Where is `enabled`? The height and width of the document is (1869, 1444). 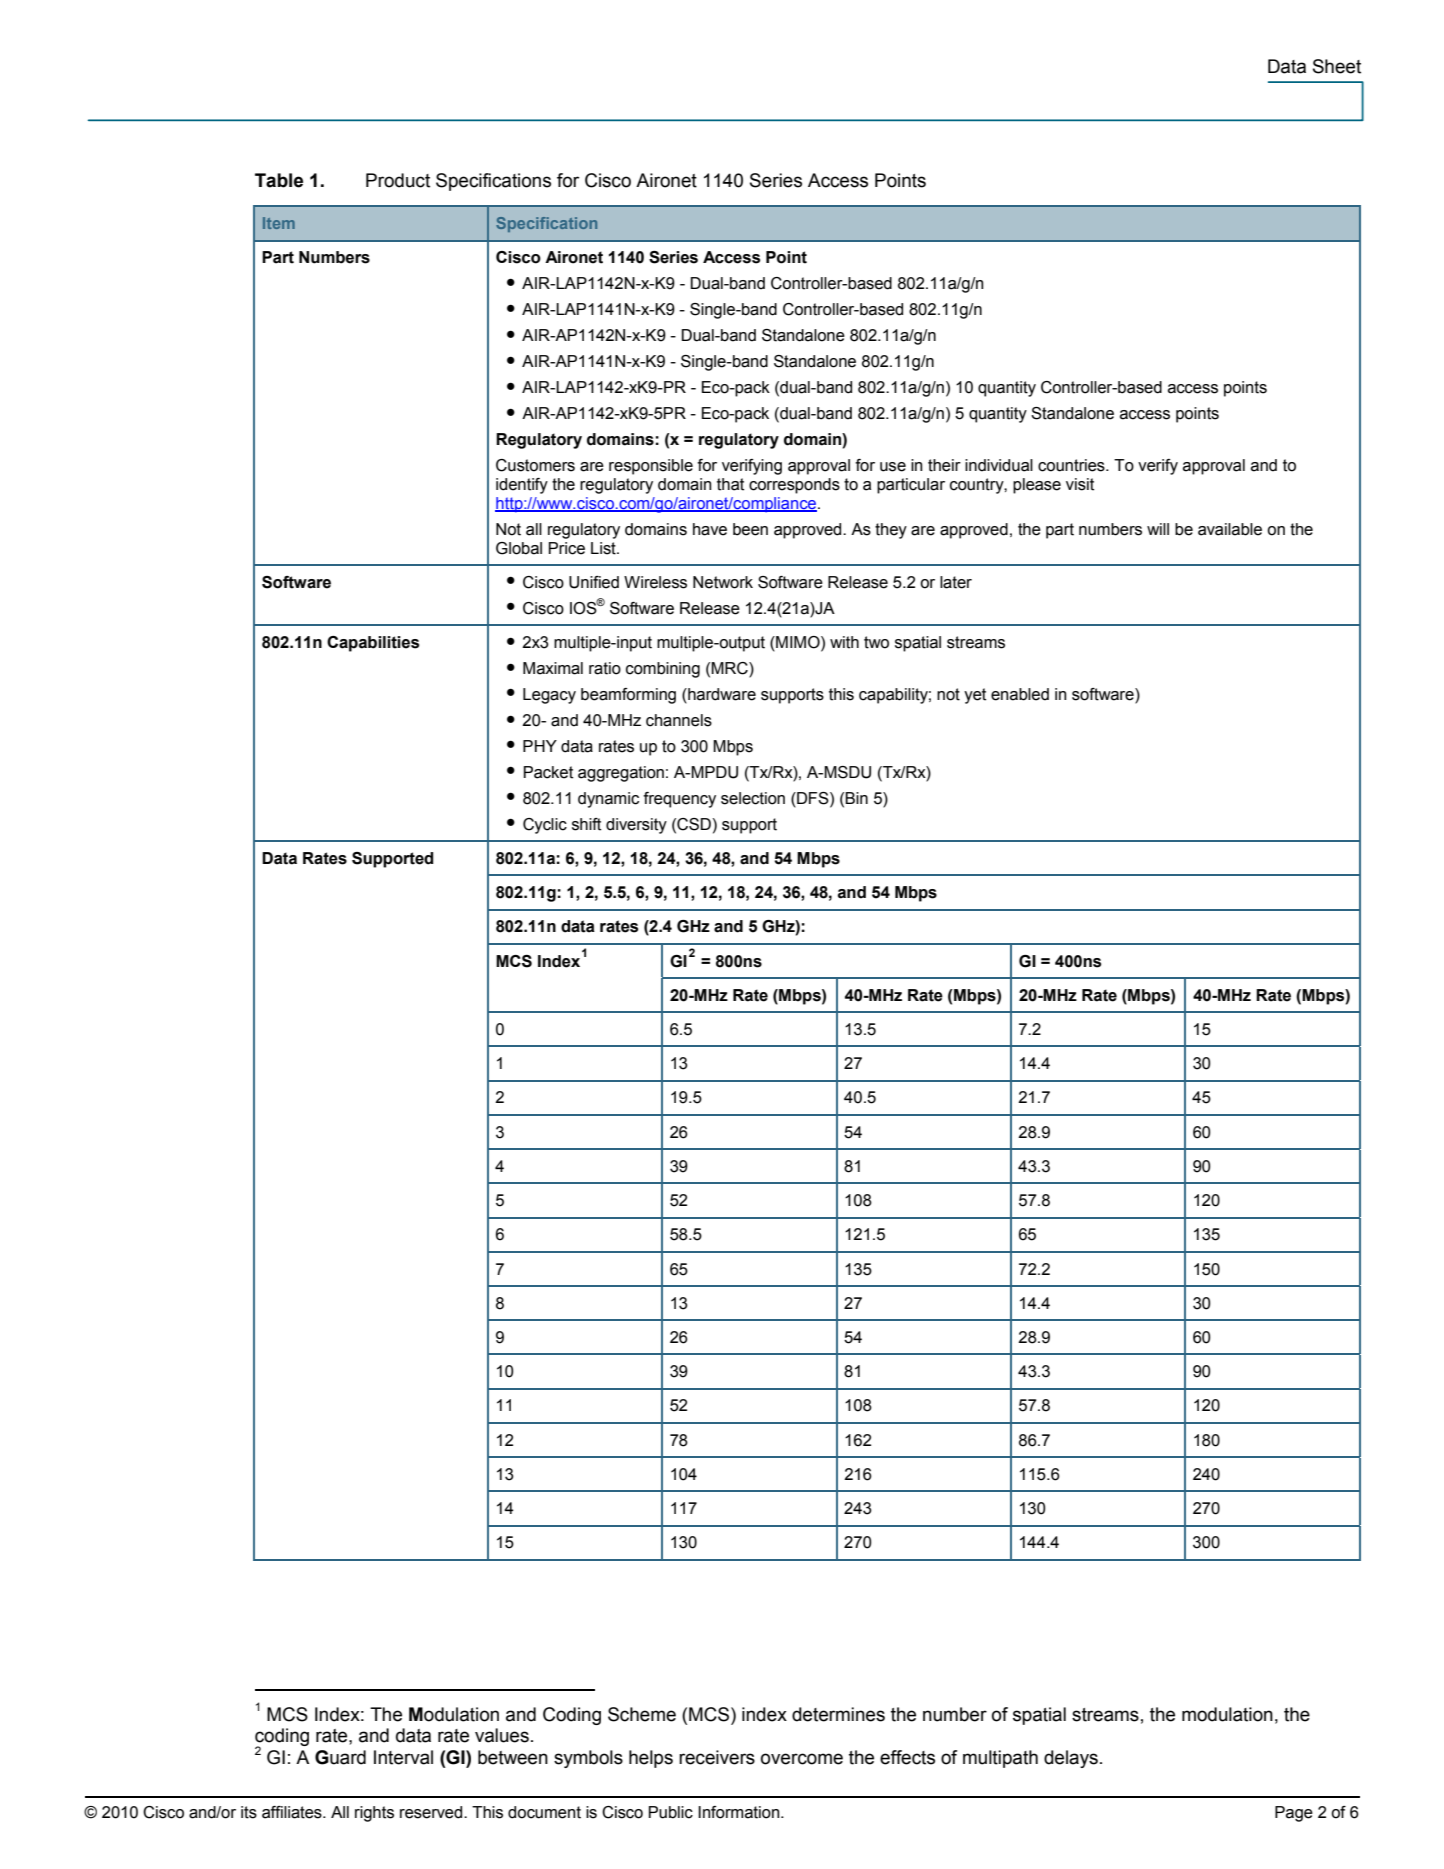 enabled is located at coordinates (1020, 694).
